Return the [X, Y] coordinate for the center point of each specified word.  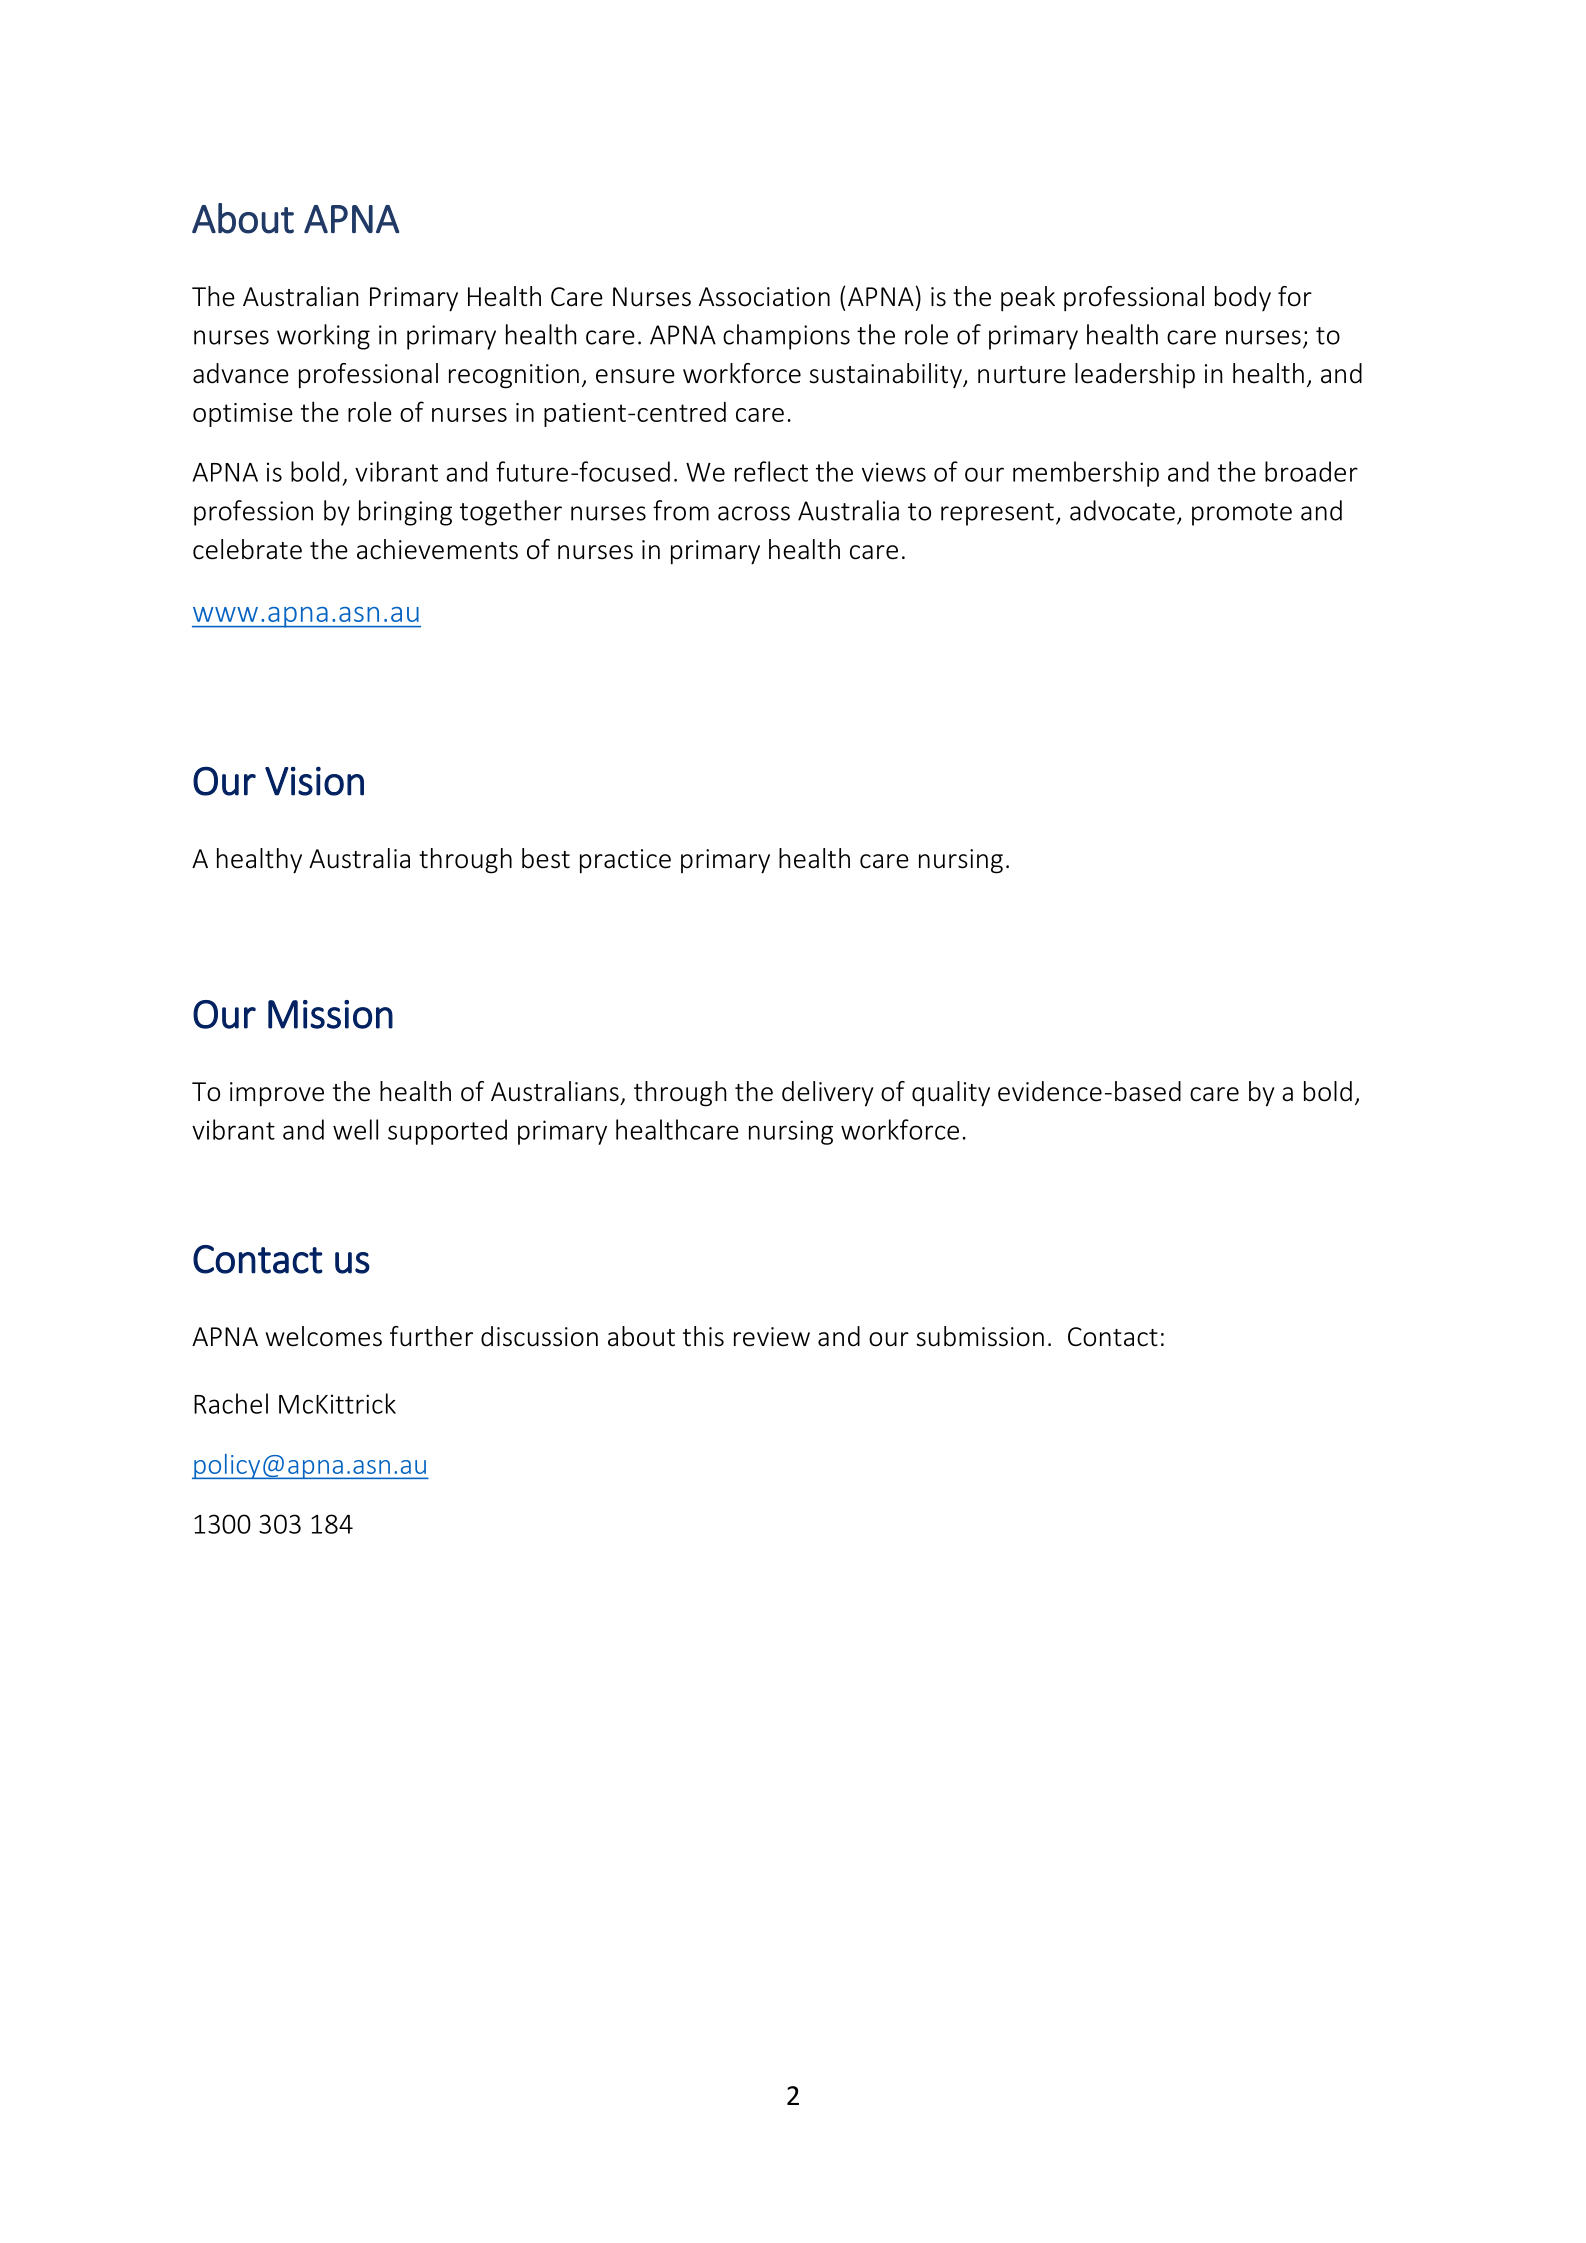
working [323, 337]
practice [625, 861]
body [1243, 298]
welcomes [324, 1336]
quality [951, 1094]
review [772, 1337]
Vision [314, 781]
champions [786, 337]
